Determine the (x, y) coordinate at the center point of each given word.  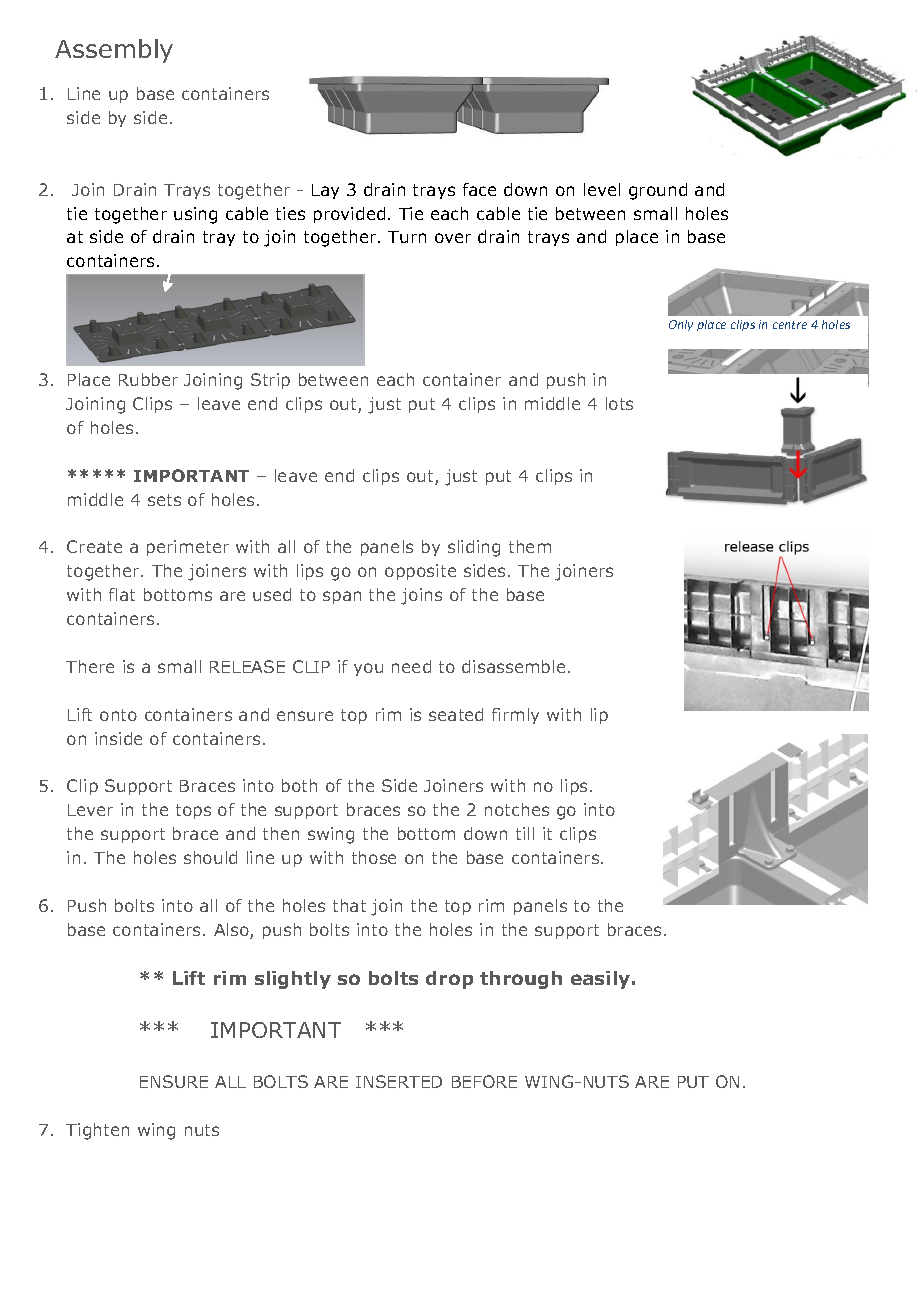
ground (658, 191)
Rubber (148, 379)
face (479, 189)
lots (619, 403)
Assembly (114, 51)
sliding (474, 548)
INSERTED (399, 1081)
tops (193, 811)
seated (456, 714)
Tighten (97, 1131)
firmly (515, 716)
